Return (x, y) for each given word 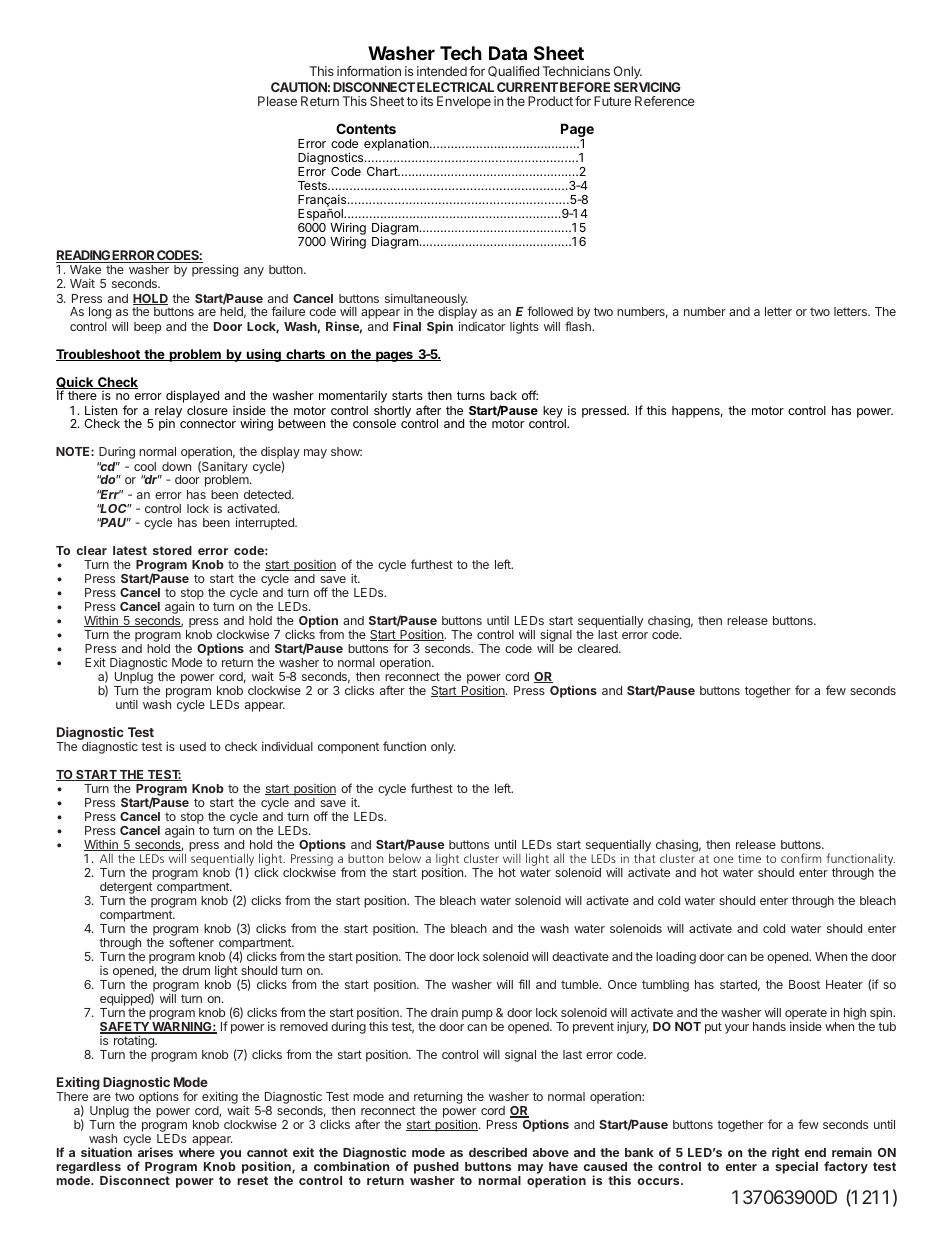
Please (277, 101)
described (498, 1152)
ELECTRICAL (455, 87)
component (348, 748)
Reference (665, 101)
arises (155, 1152)
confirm (801, 858)
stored (172, 550)
